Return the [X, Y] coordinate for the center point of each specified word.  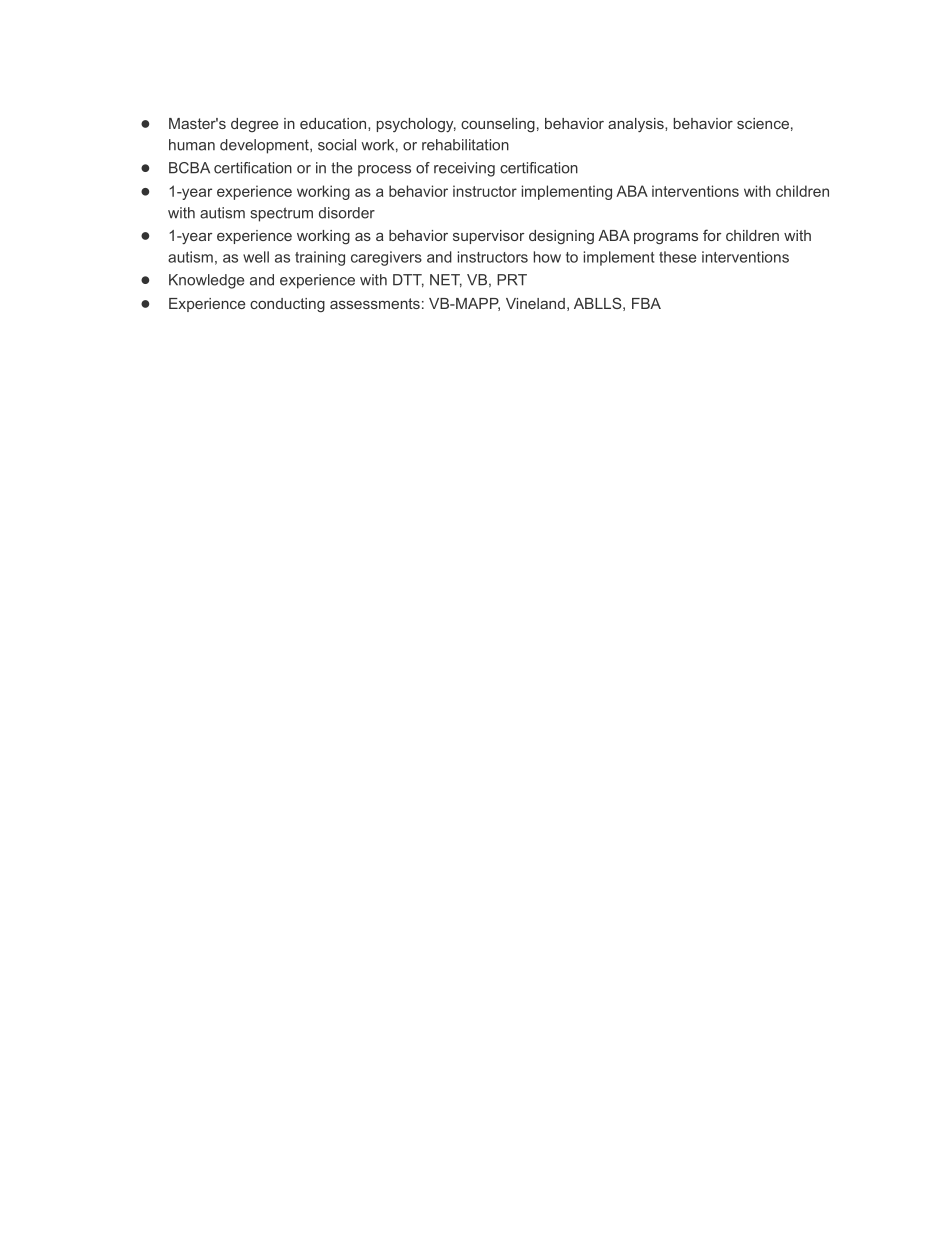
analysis [637, 125]
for [712, 235]
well [256, 257]
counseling [498, 125]
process [384, 171]
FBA [646, 303]
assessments [375, 303]
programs [666, 239]
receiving [464, 169]
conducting [287, 305]
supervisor [488, 237]
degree [254, 125]
